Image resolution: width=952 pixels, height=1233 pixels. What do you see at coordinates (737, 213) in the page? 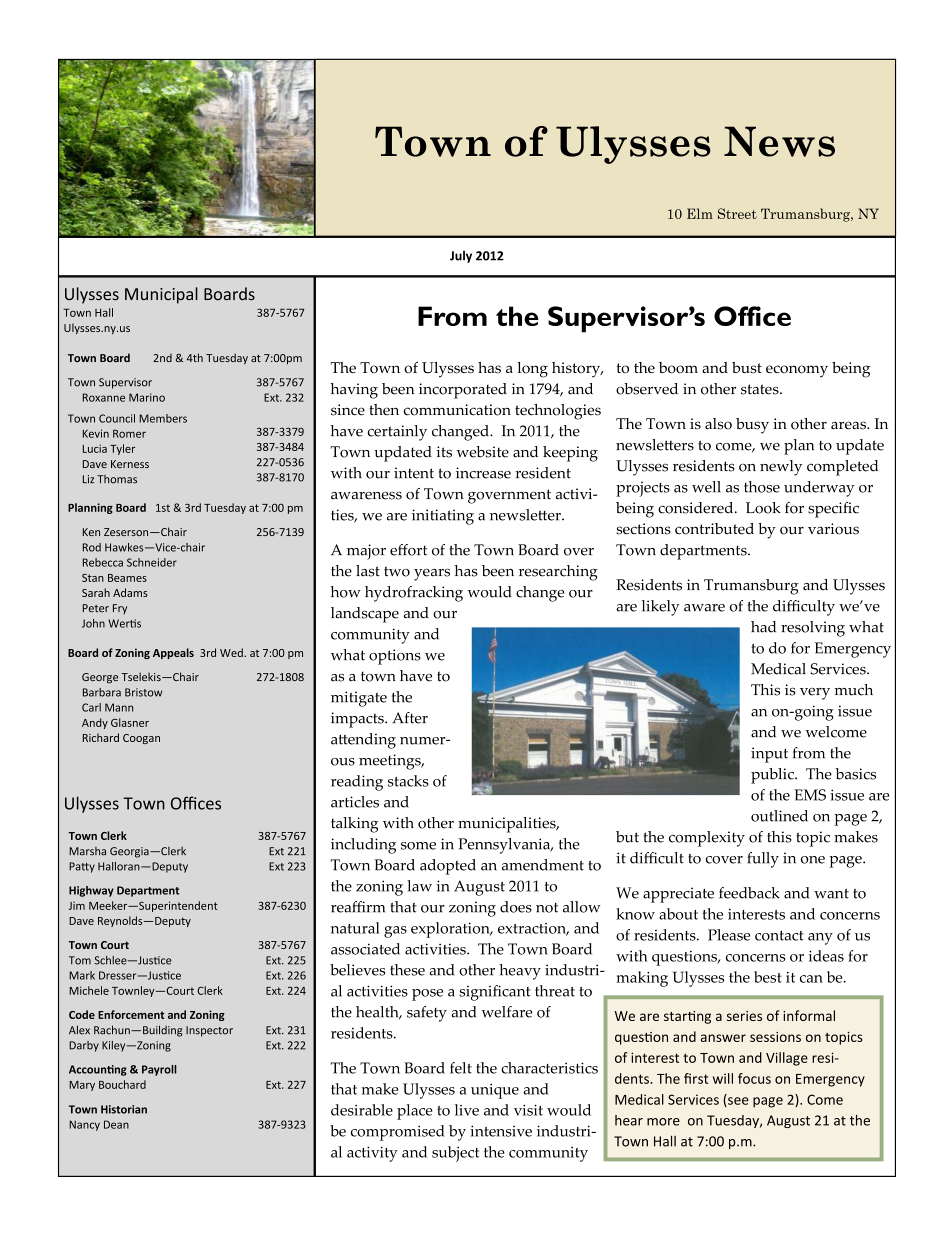
I see `Street` at bounding box center [737, 213].
